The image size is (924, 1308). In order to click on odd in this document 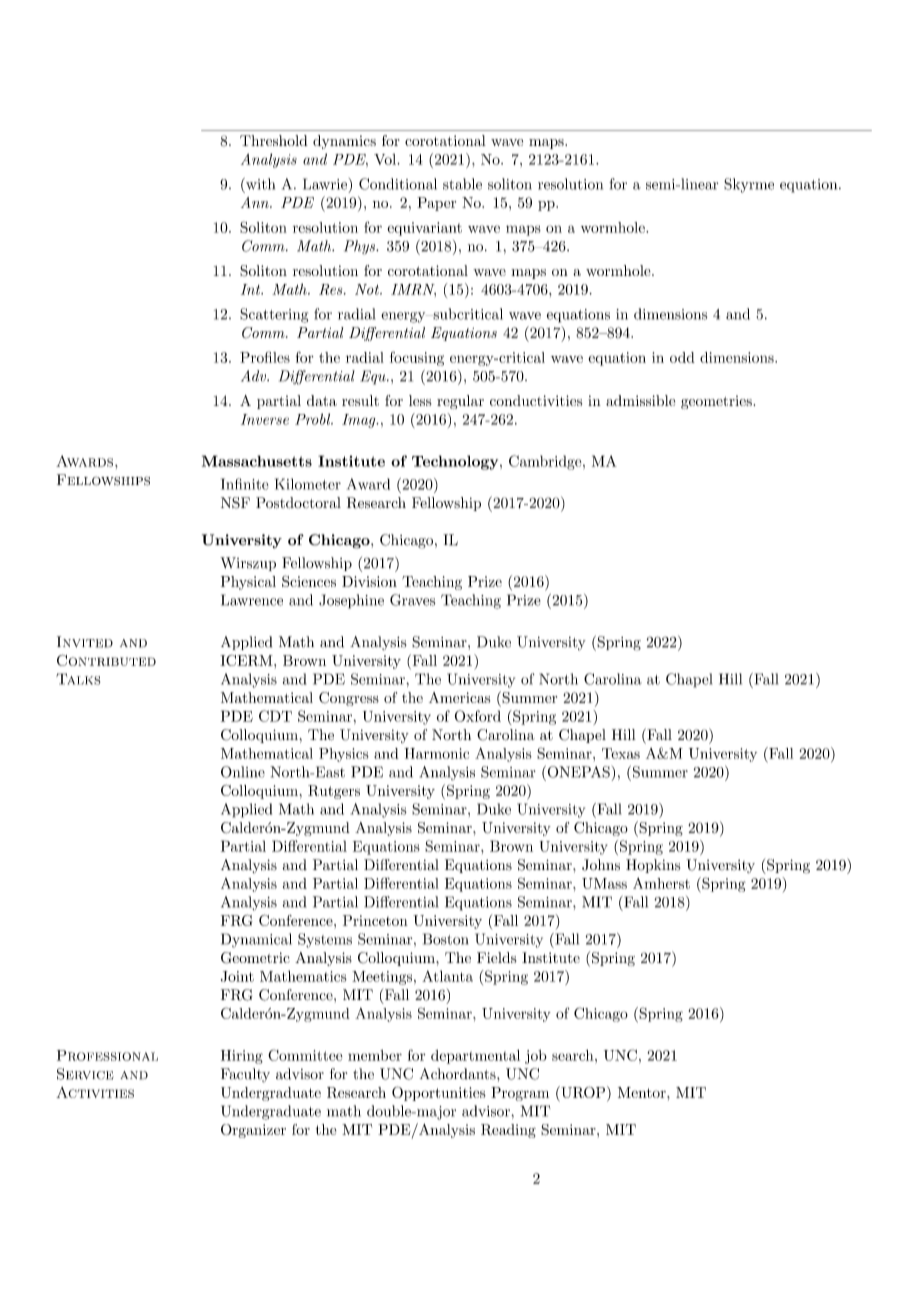, I will do `click(682, 357)`.
